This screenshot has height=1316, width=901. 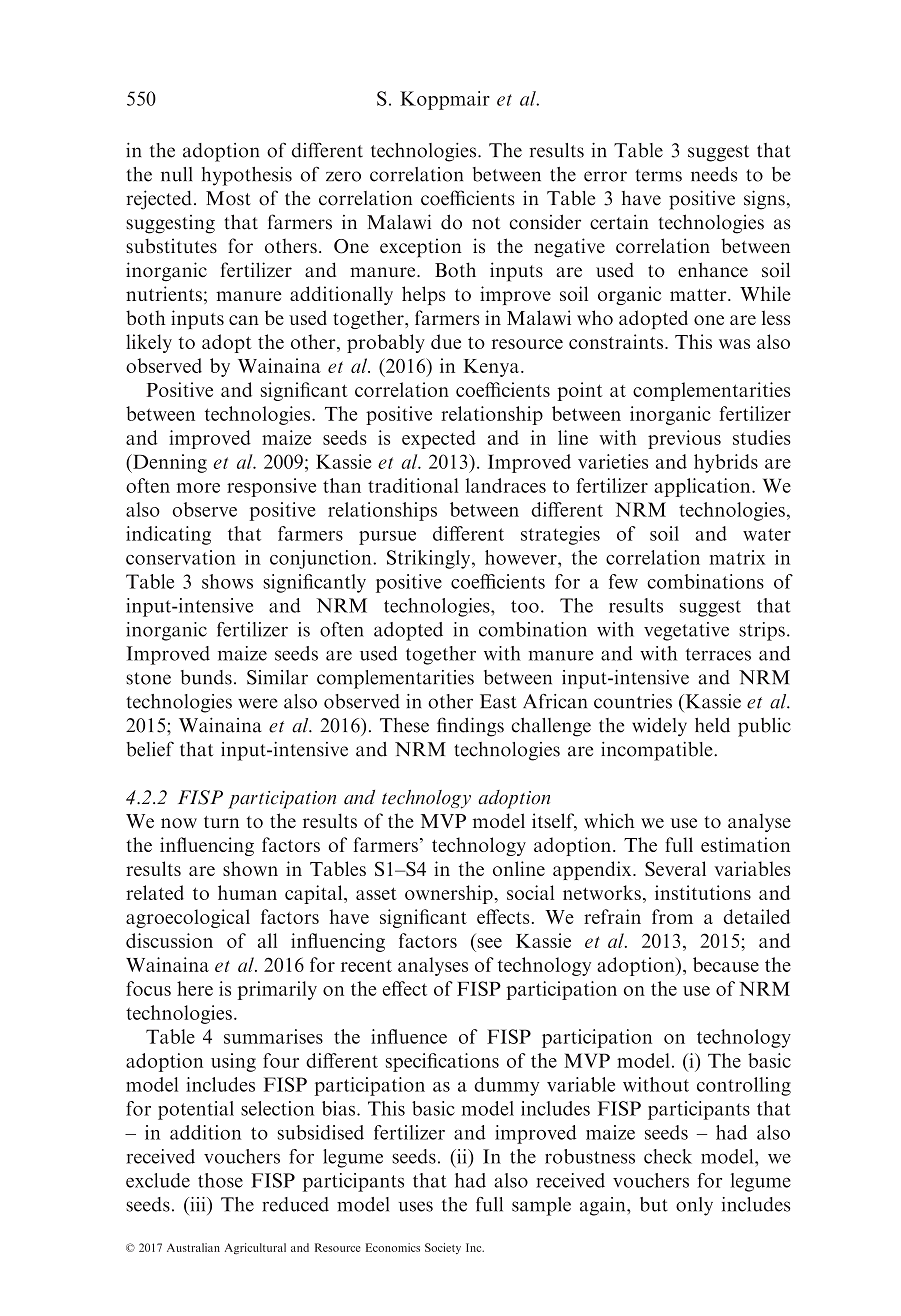 What do you see at coordinates (439, 439) in the screenshot?
I see `expected` at bounding box center [439, 439].
